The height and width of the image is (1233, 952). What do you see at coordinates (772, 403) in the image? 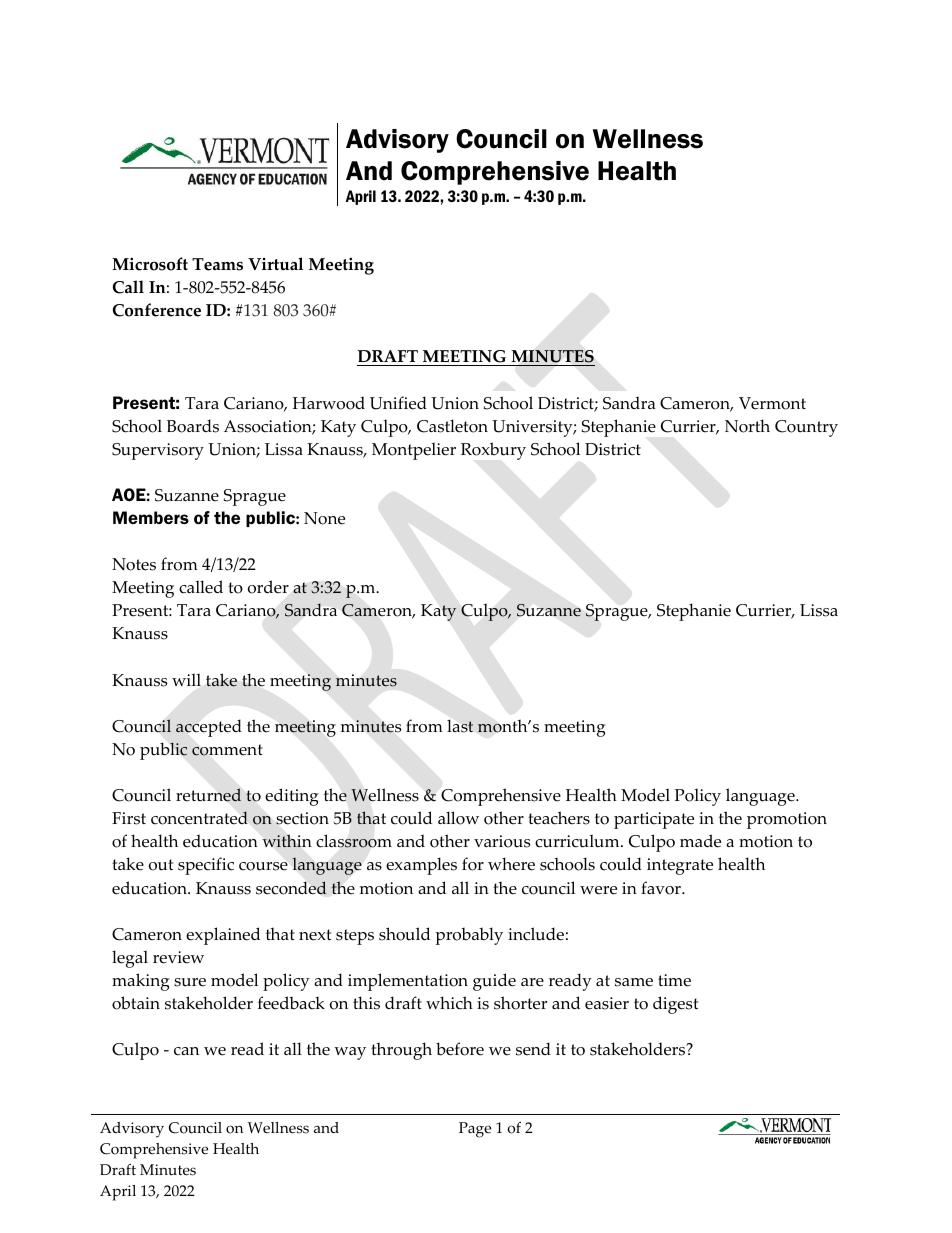
I see `Vermont` at bounding box center [772, 403].
